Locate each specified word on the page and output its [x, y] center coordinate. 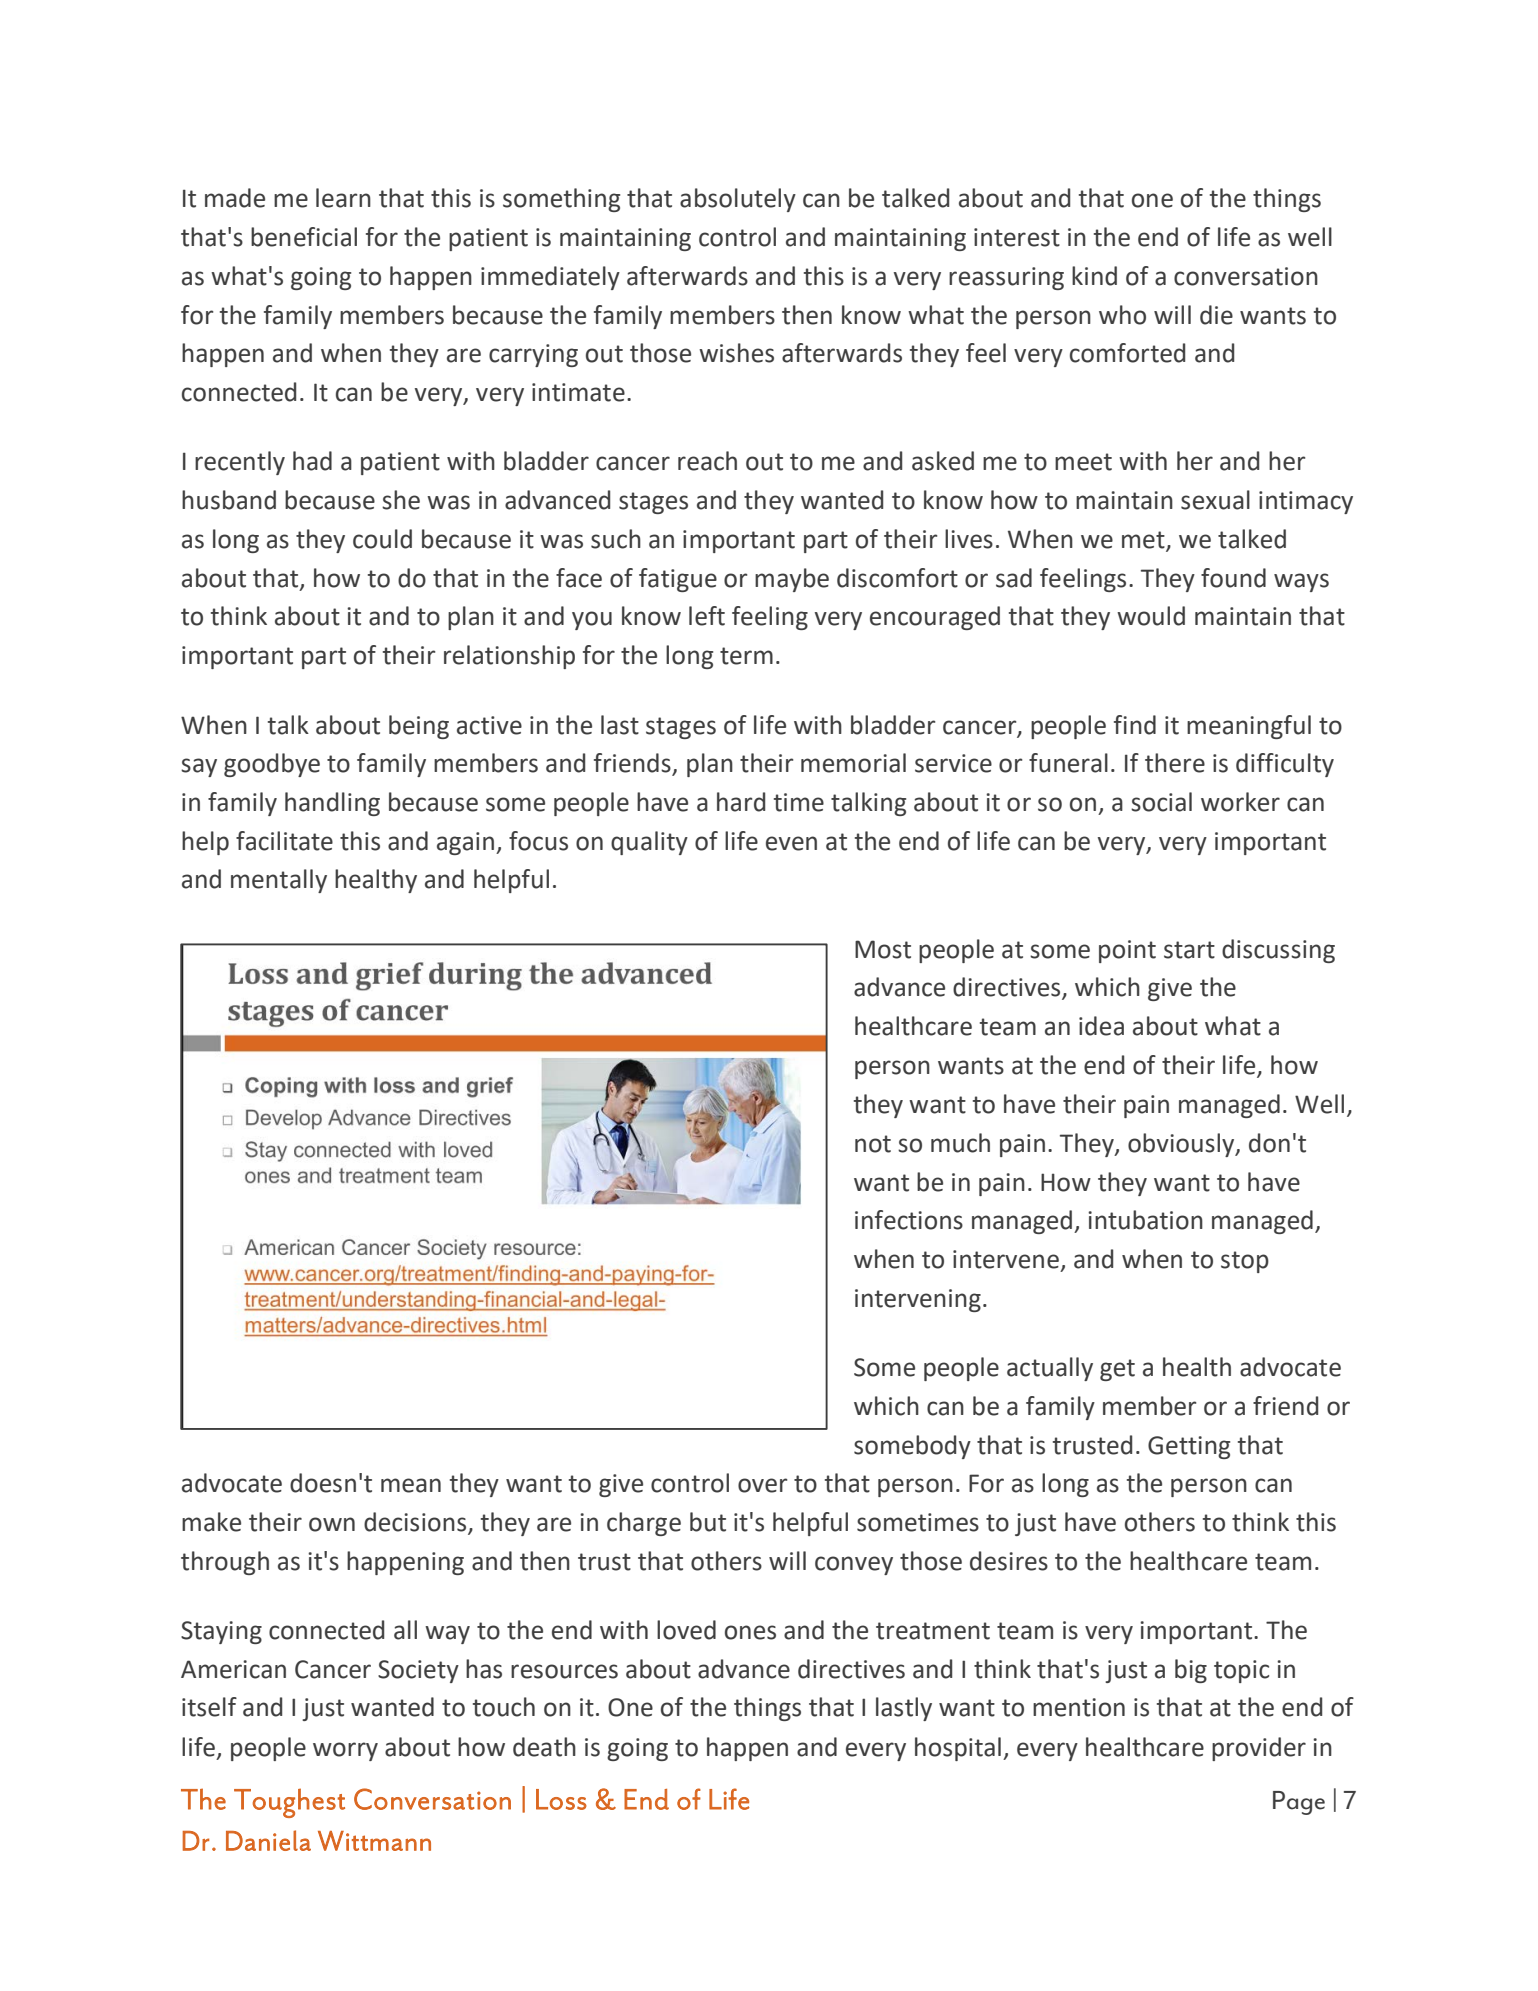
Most [883, 949]
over [762, 1485]
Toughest [289, 1803]
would [1151, 616]
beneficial [304, 237]
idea [1101, 1026]
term [746, 656]
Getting [1189, 1447]
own [332, 1524]
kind [1094, 276]
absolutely [738, 200]
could [382, 539]
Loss [561, 1799]
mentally [279, 881]
